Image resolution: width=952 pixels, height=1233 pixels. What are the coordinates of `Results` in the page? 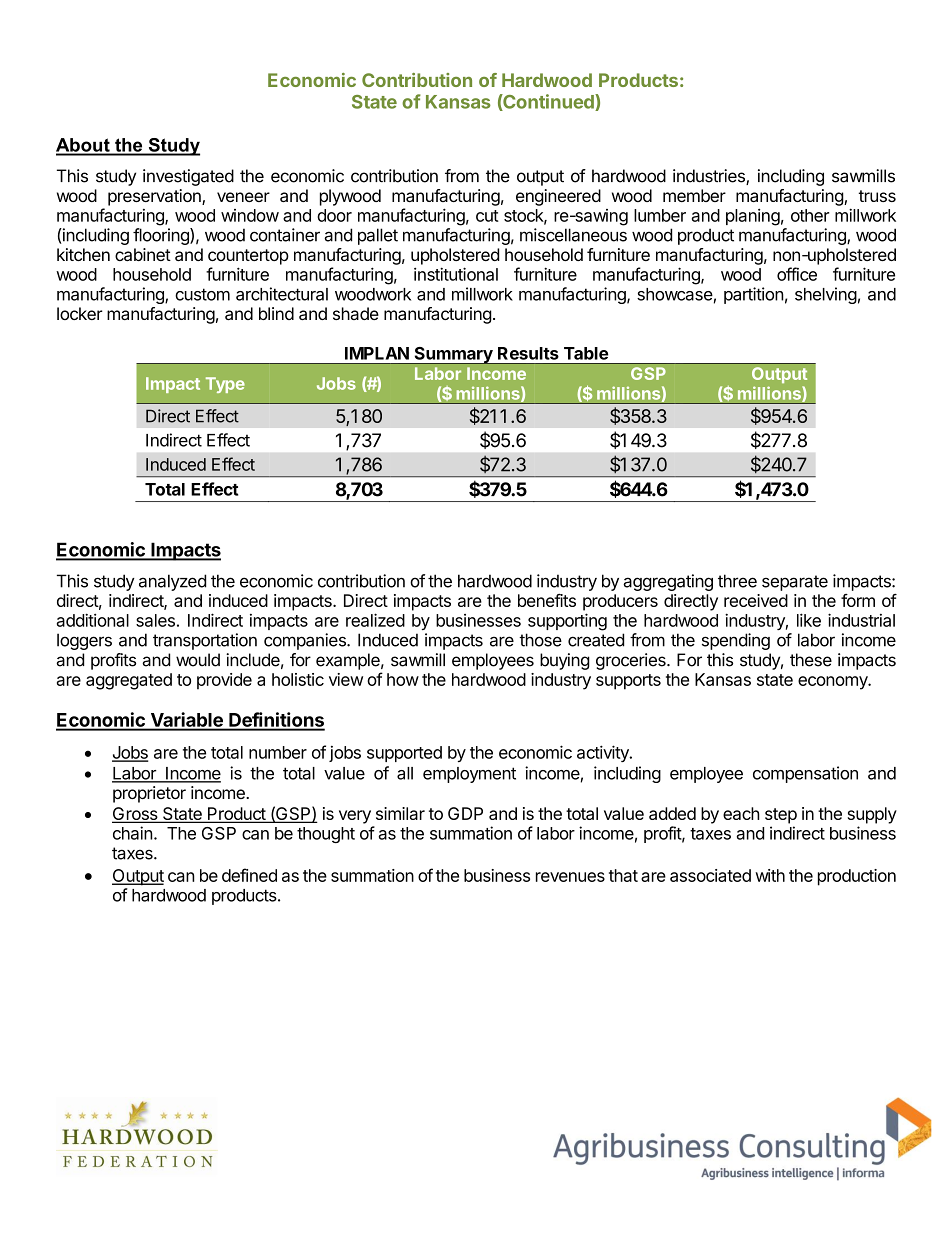 It's located at (528, 353).
